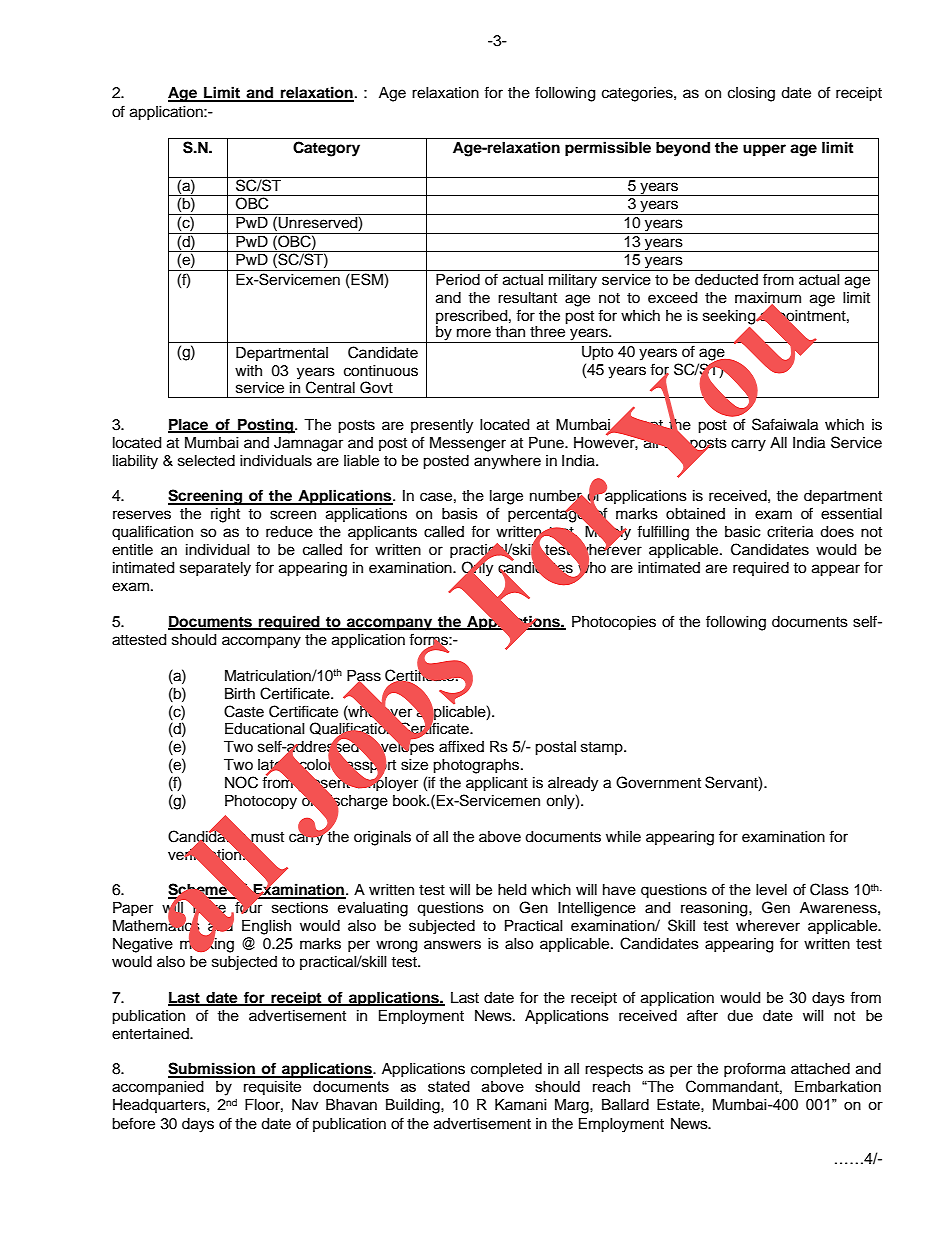 The image size is (952, 1233). What do you see at coordinates (764, 150) in the image?
I see `upper` at bounding box center [764, 150].
